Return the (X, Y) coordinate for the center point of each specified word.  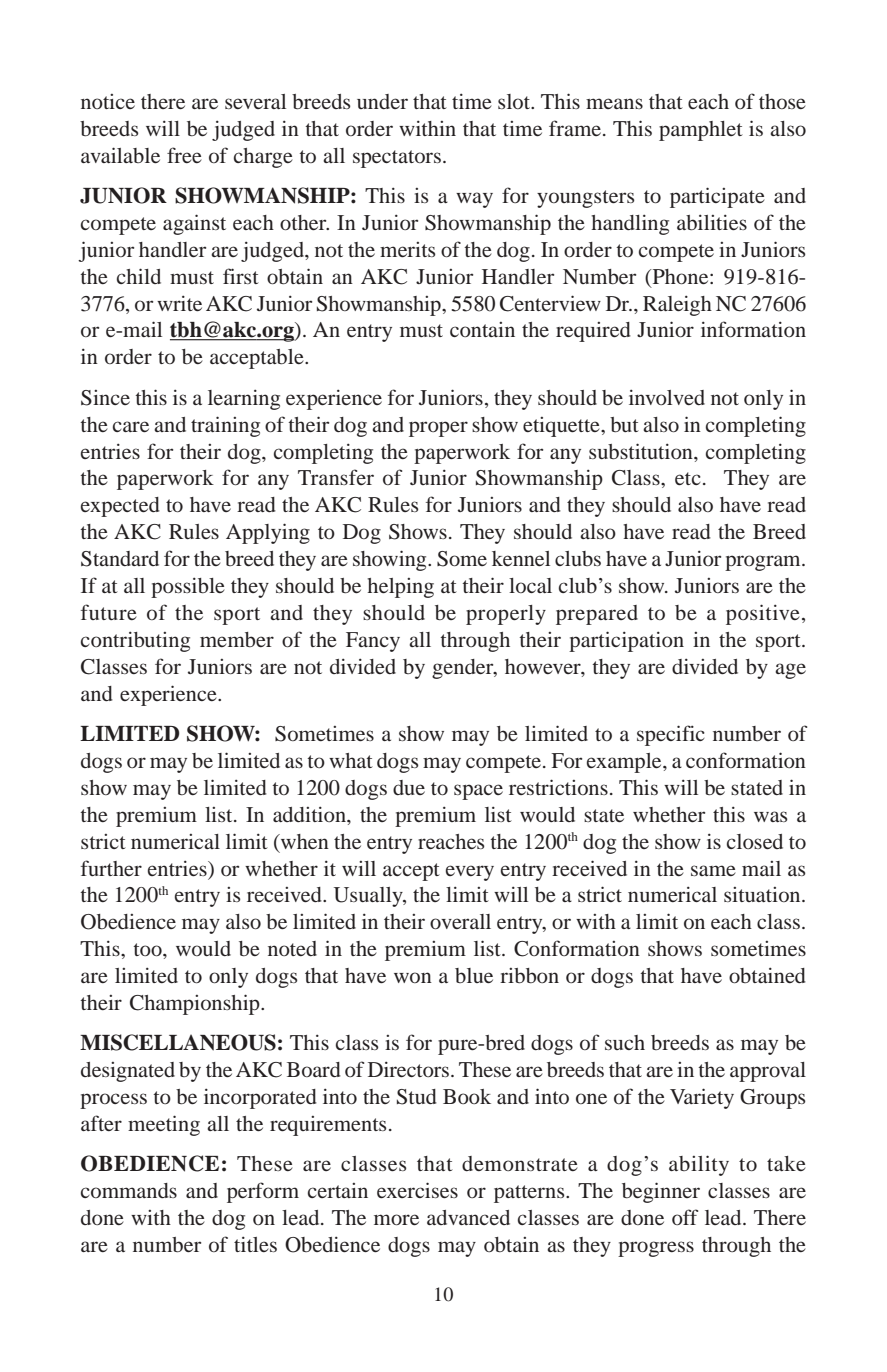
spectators (397, 159)
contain (482, 329)
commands (129, 1190)
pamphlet (701, 131)
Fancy (373, 642)
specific (671, 735)
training (225, 426)
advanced (468, 1217)
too (148, 949)
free (184, 155)
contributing (135, 641)
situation (763, 894)
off (685, 1217)
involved (667, 397)
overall (460, 921)
